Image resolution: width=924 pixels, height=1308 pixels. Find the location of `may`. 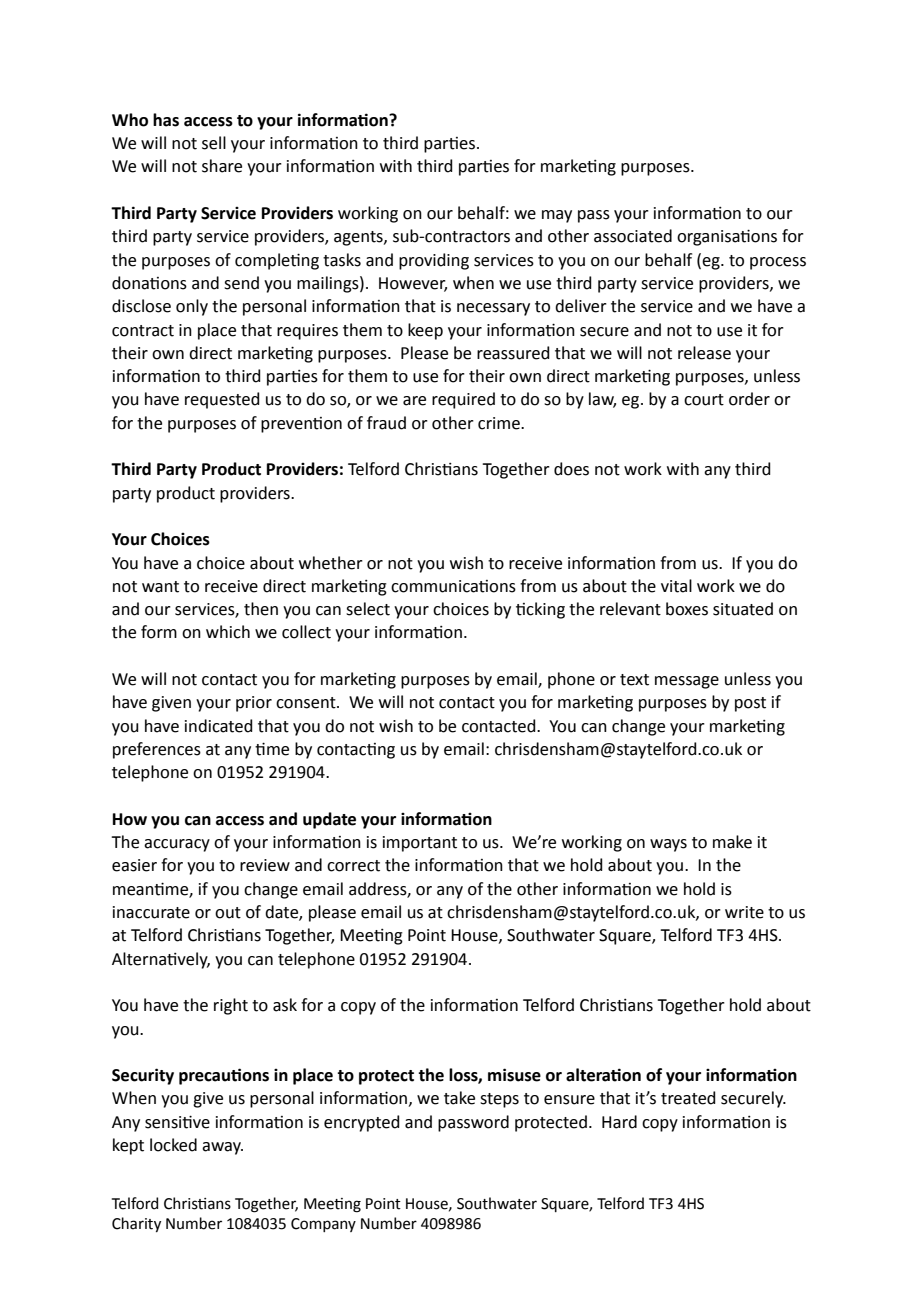

may is located at coordinates (557, 216).
